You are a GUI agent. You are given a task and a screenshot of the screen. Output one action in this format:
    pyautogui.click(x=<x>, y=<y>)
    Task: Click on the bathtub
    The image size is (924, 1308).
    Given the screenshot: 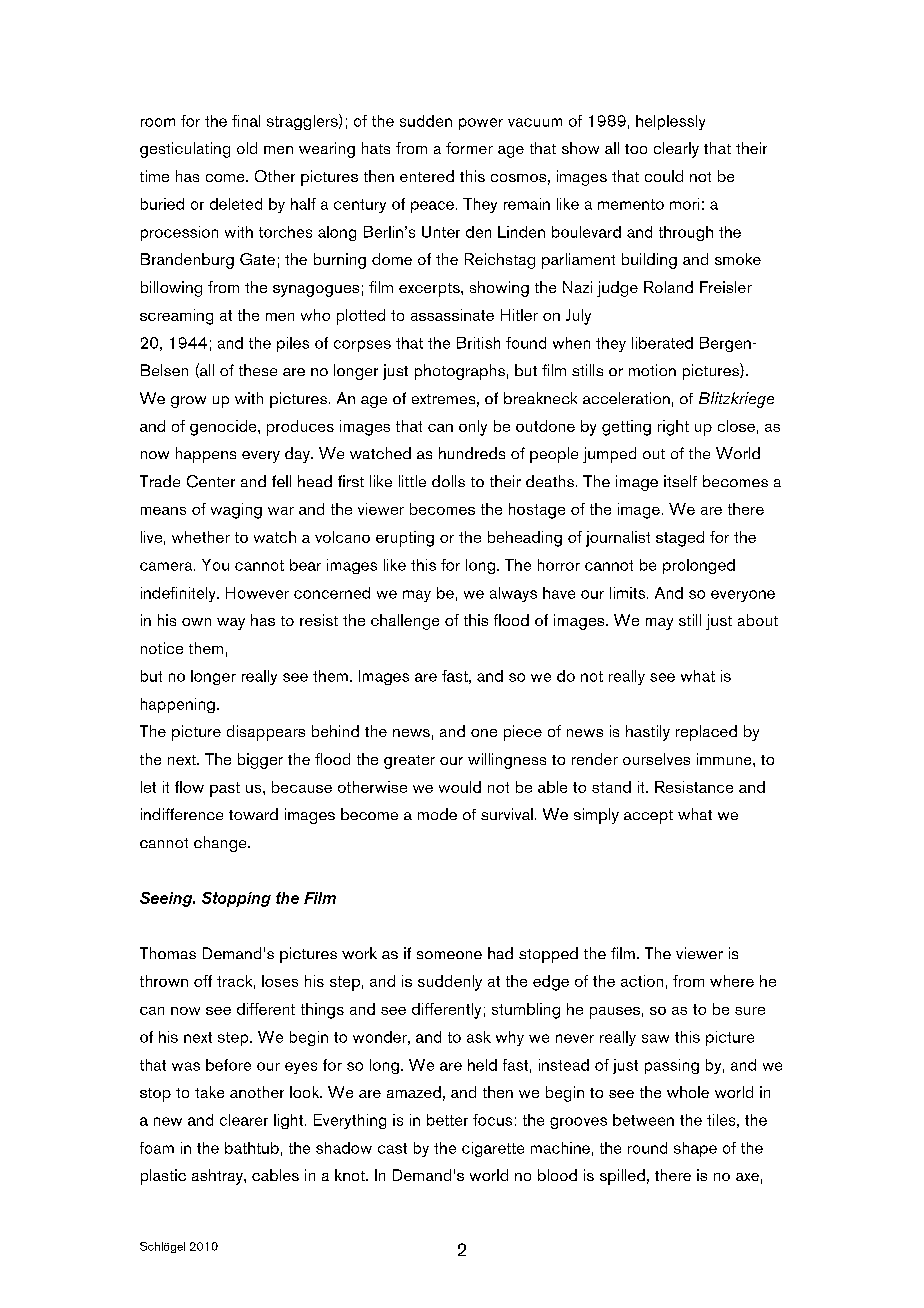 What is the action you would take?
    pyautogui.click(x=252, y=1148)
